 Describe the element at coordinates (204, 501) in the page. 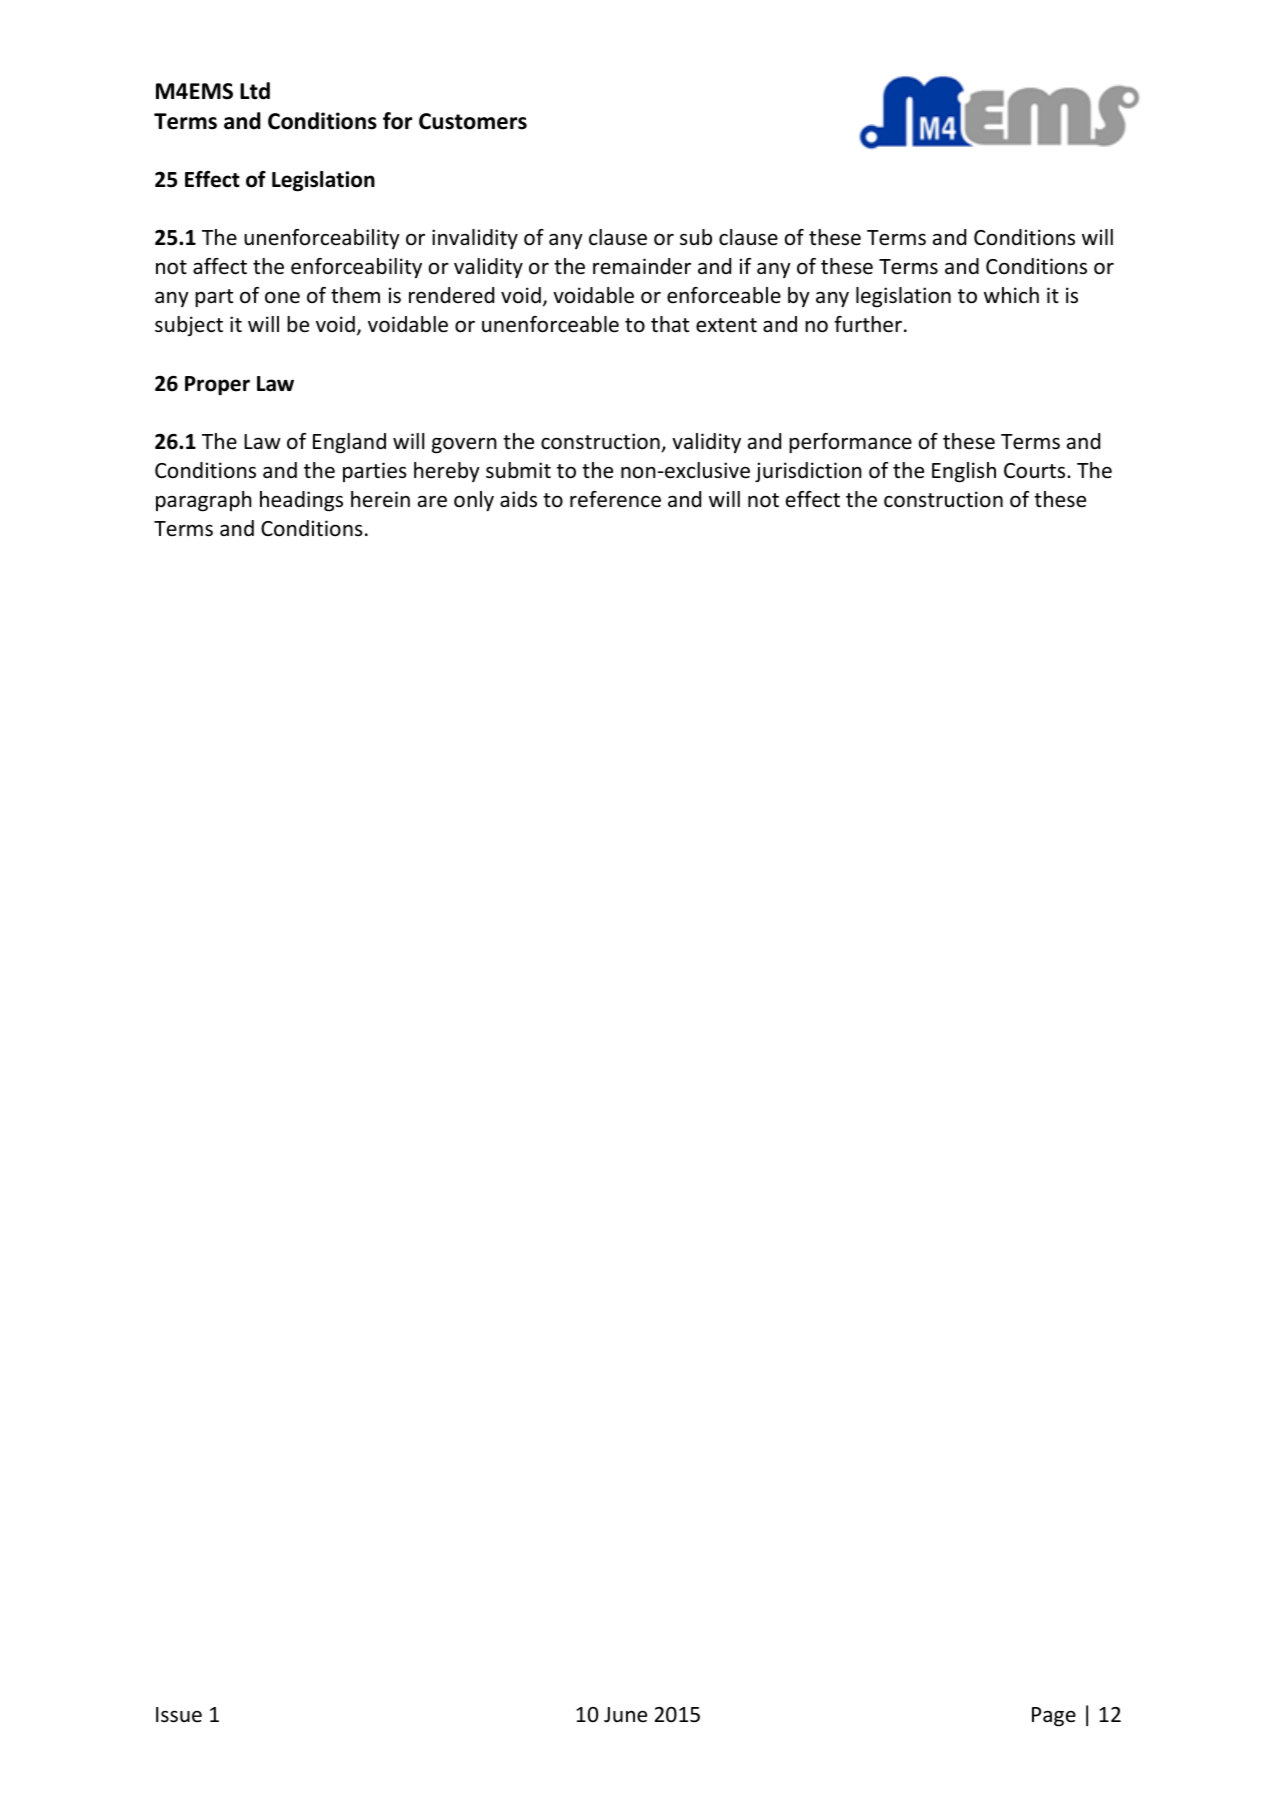

I see `paragraph` at that location.
